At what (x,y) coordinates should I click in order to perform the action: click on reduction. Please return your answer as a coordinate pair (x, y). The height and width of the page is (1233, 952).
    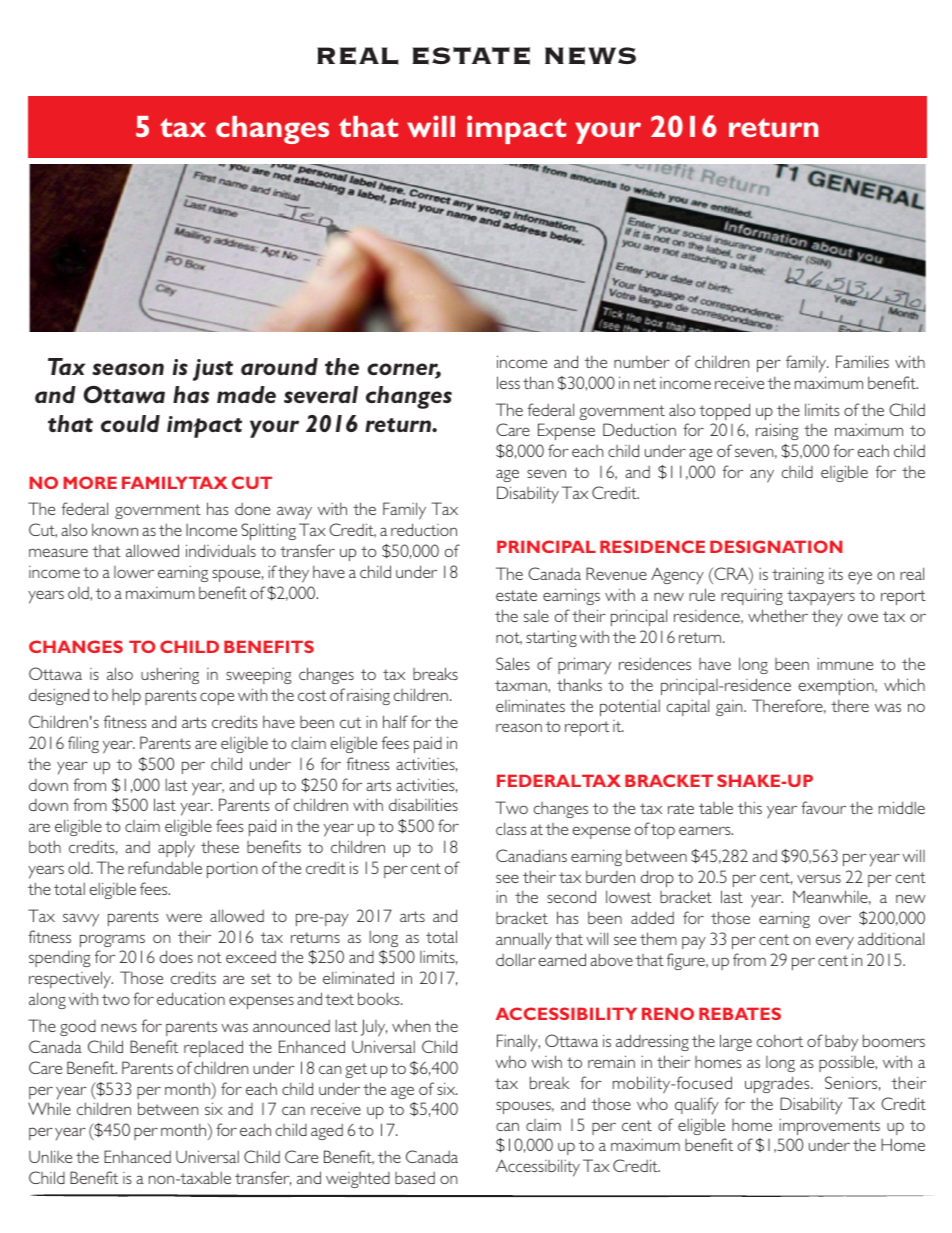
    Looking at the image, I should click on (424, 529).
